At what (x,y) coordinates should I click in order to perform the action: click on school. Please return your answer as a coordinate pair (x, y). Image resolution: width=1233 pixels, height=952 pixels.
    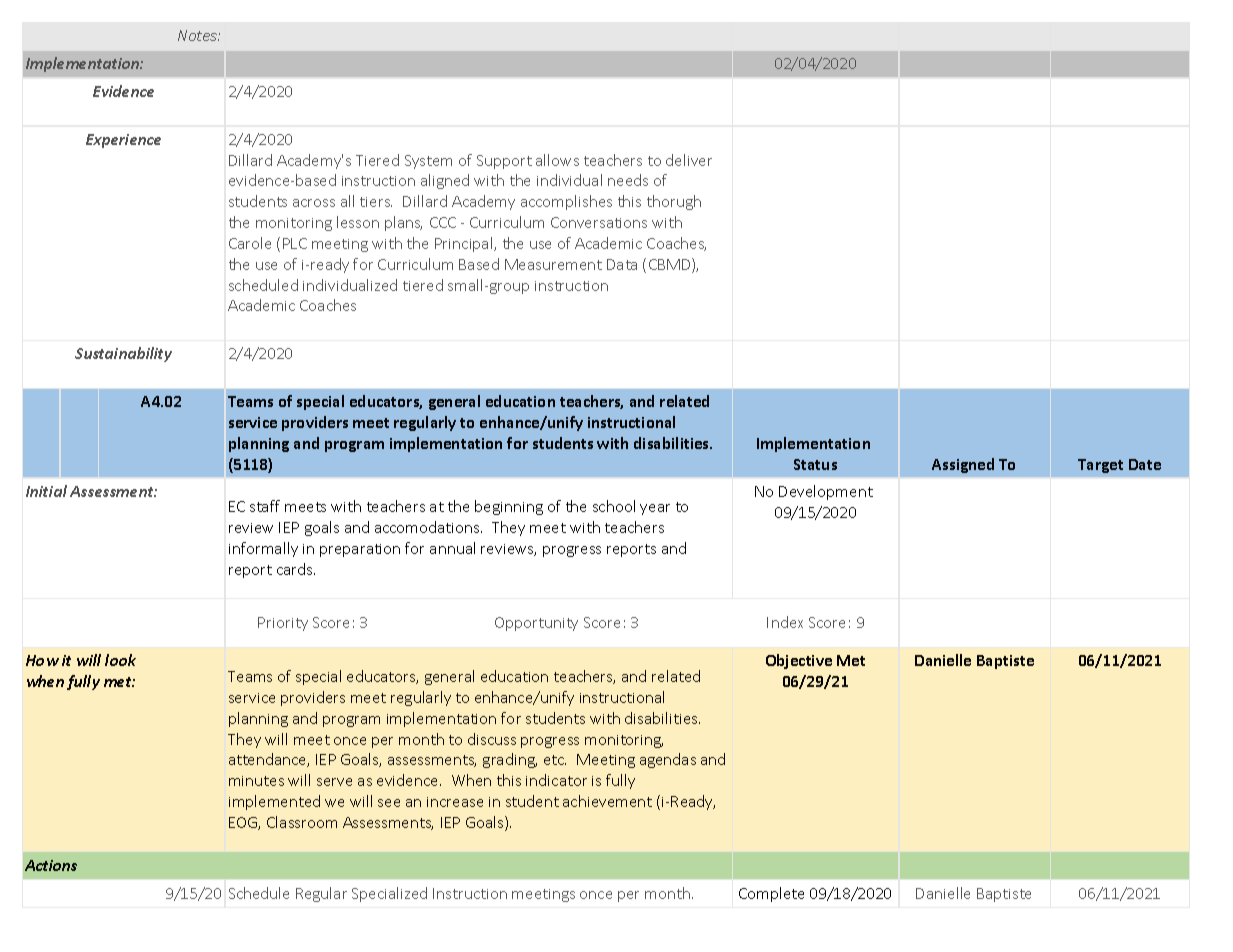
    Looking at the image, I should click on (614, 506).
